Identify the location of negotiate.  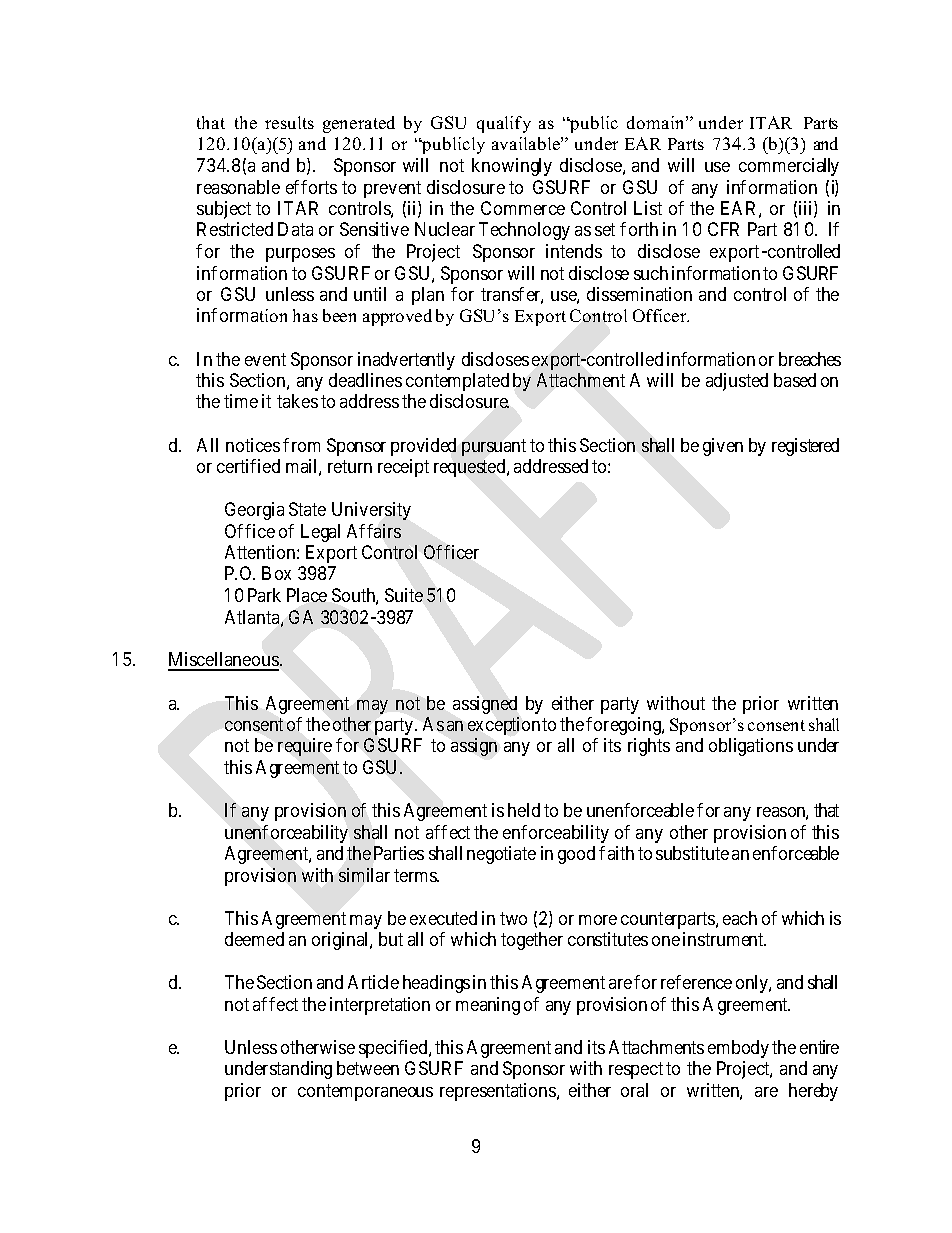
(501, 855).
